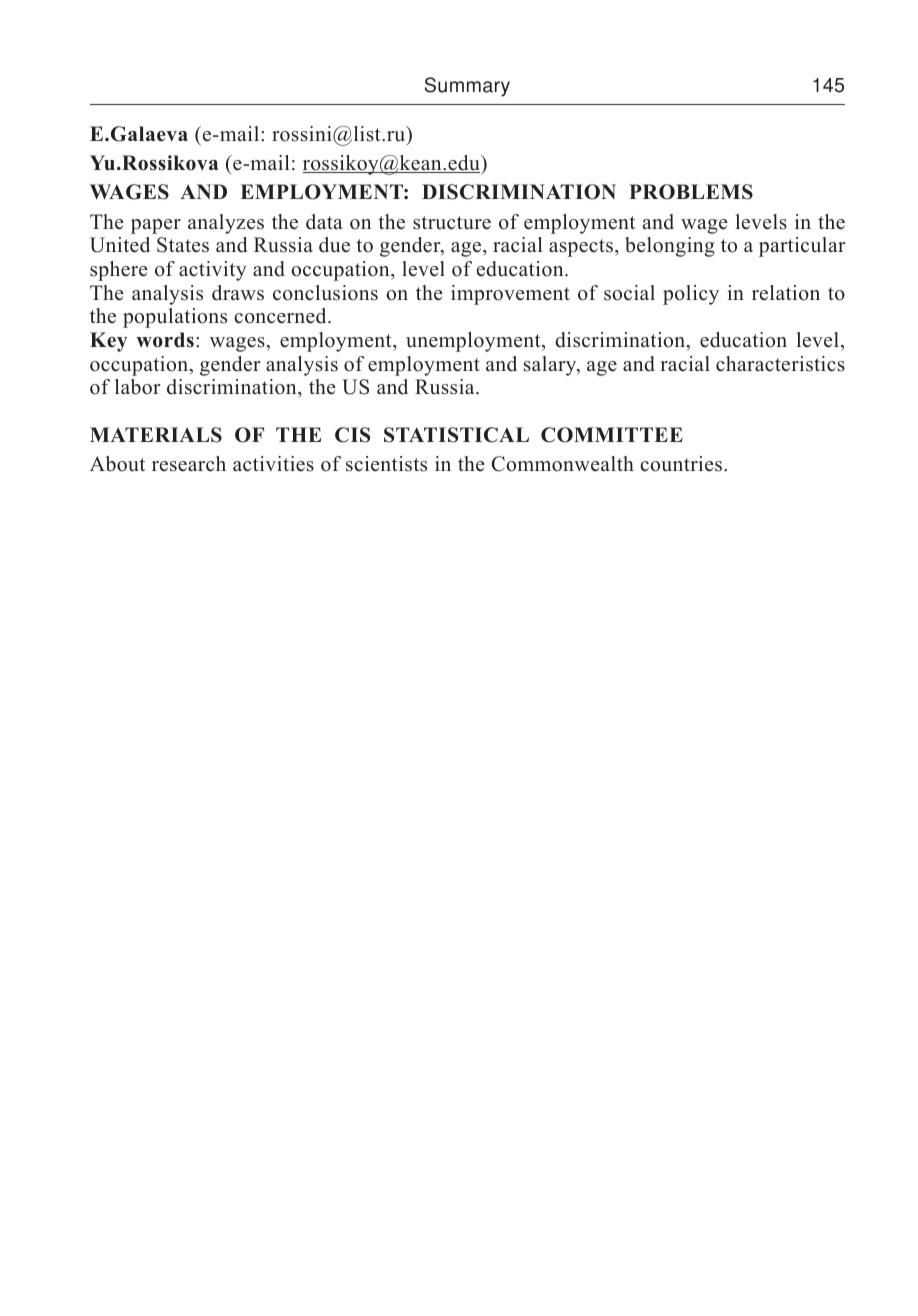 Image resolution: width=918 pixels, height=1316 pixels. What do you see at coordinates (510, 295) in the screenshot?
I see `improvement` at bounding box center [510, 295].
